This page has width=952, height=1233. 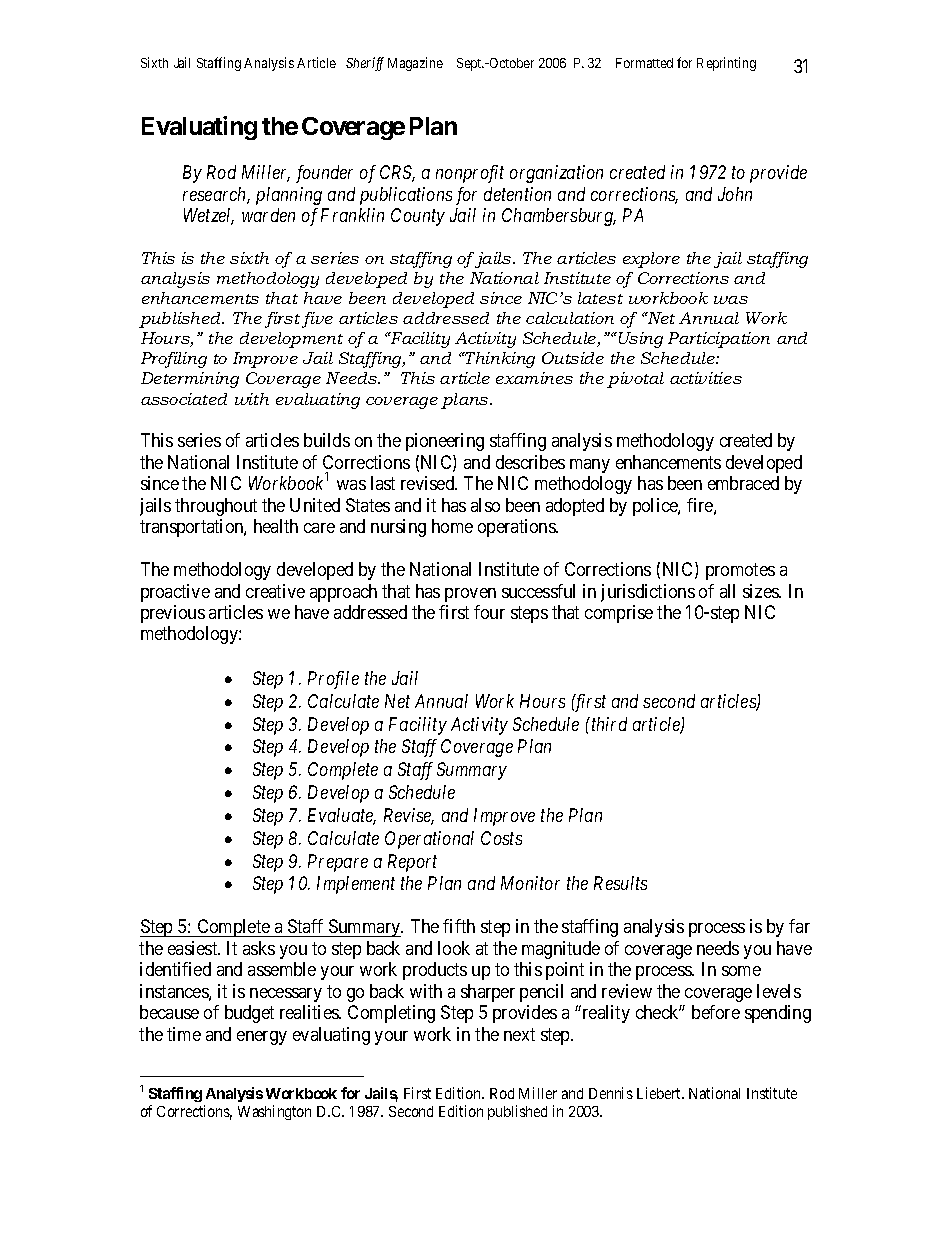 What do you see at coordinates (274, 1112) in the page?
I see `Washington` at bounding box center [274, 1112].
